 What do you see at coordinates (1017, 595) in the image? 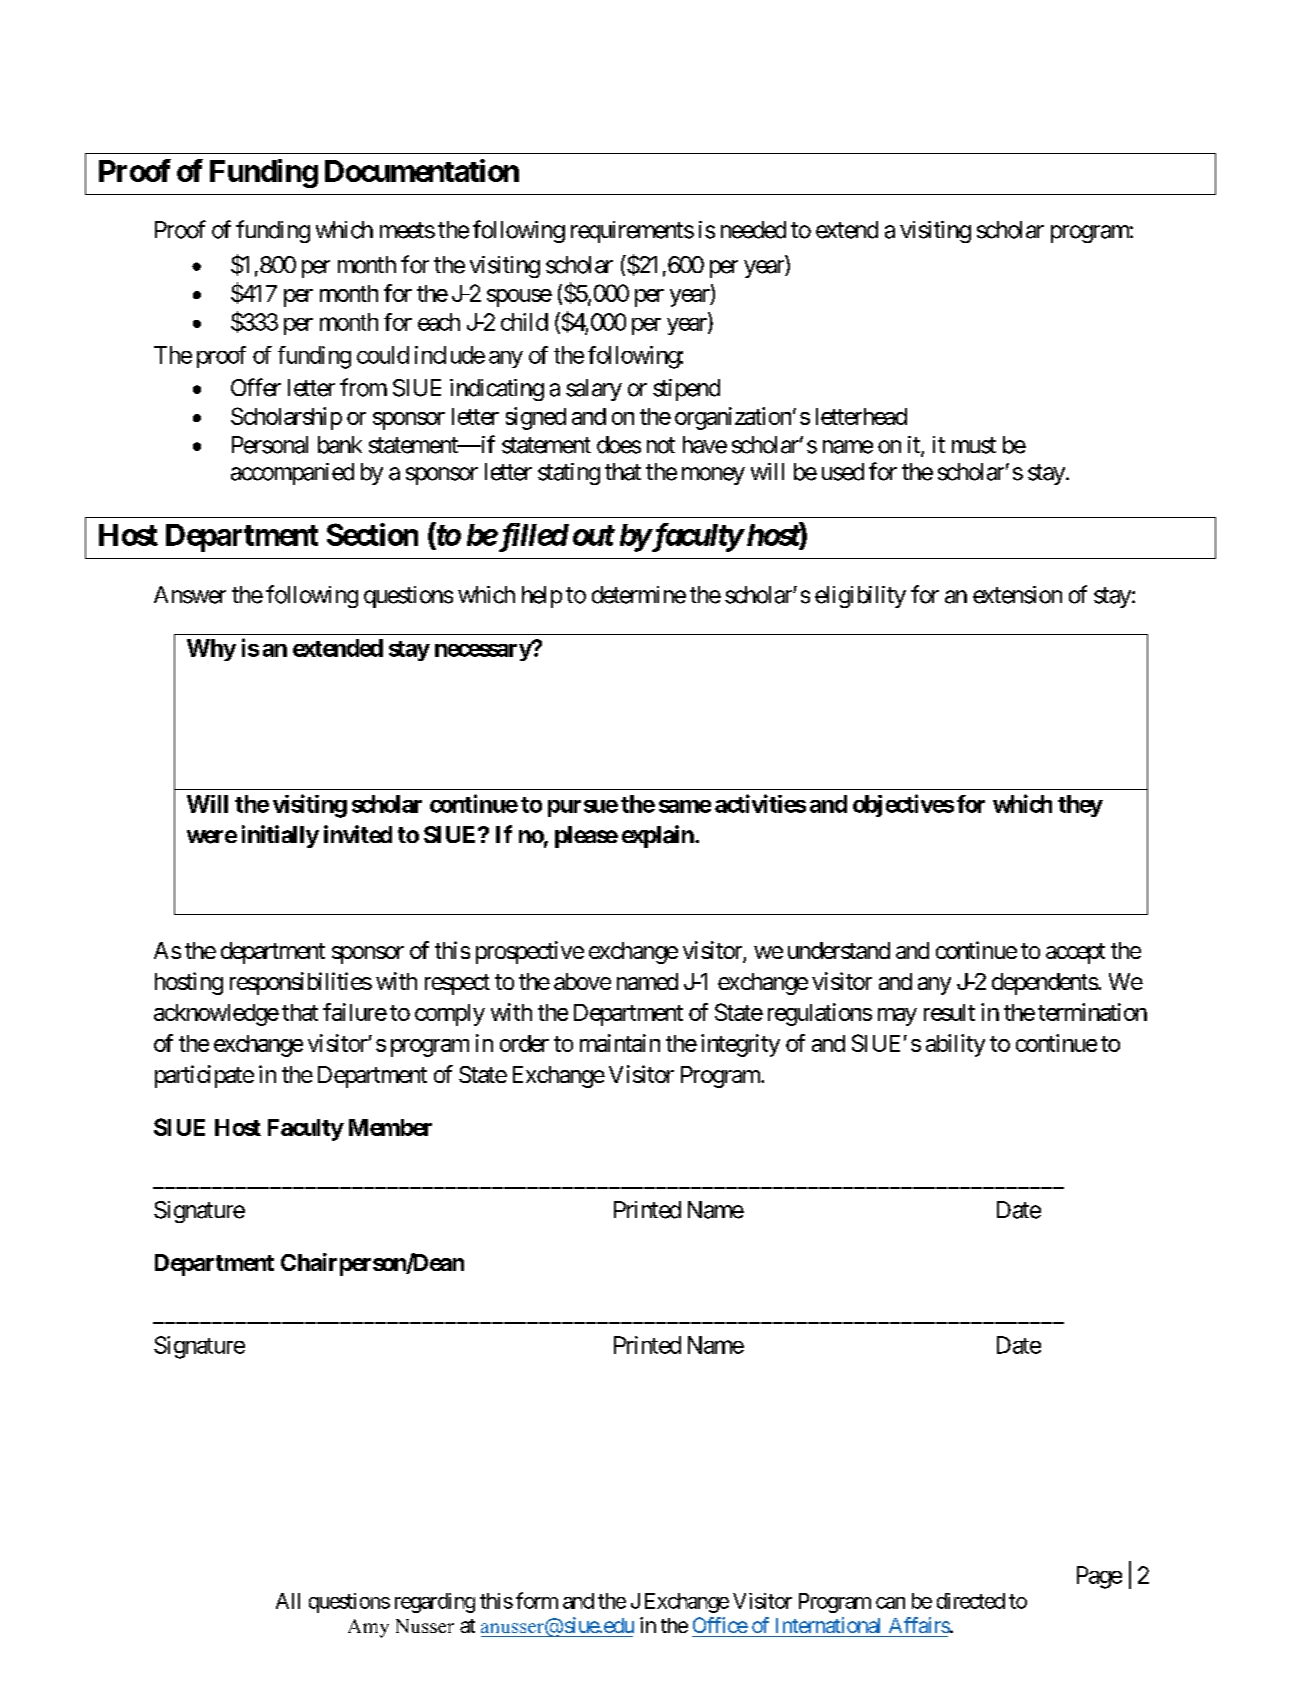
I see `extension` at bounding box center [1017, 595].
